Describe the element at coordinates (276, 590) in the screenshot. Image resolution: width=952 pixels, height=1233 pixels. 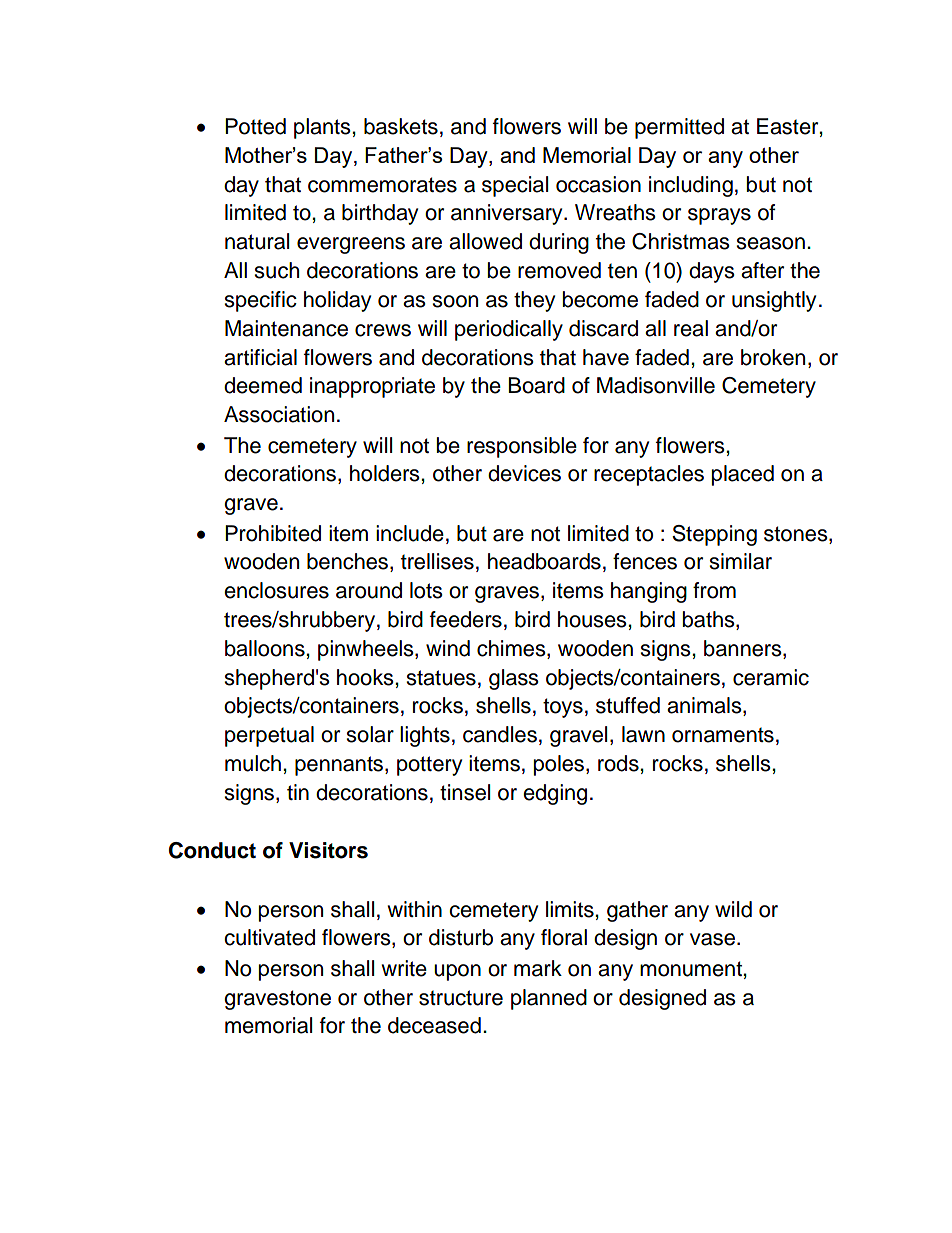
I see `enclosures` at that location.
